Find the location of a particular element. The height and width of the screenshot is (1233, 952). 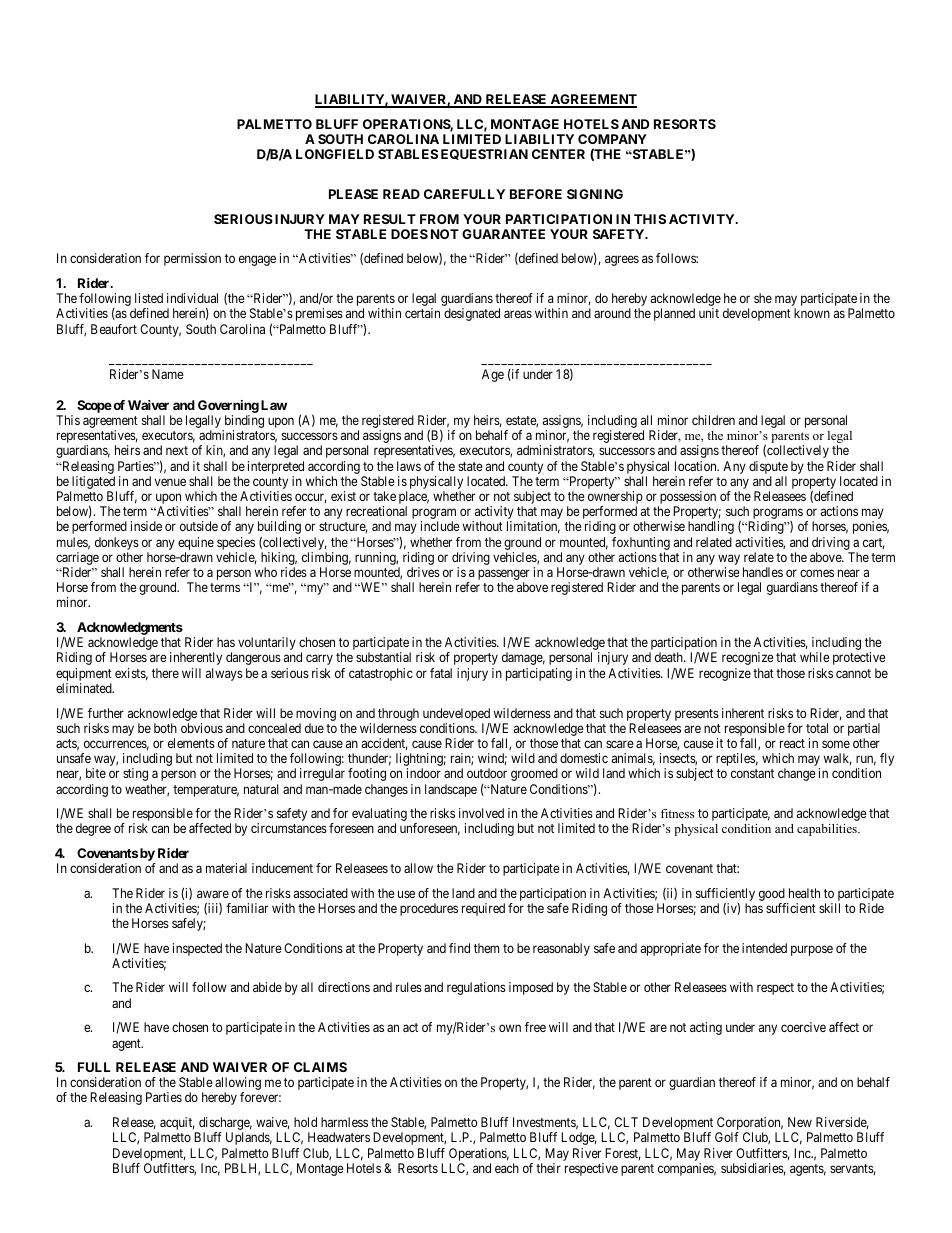

New is located at coordinates (800, 1122).
